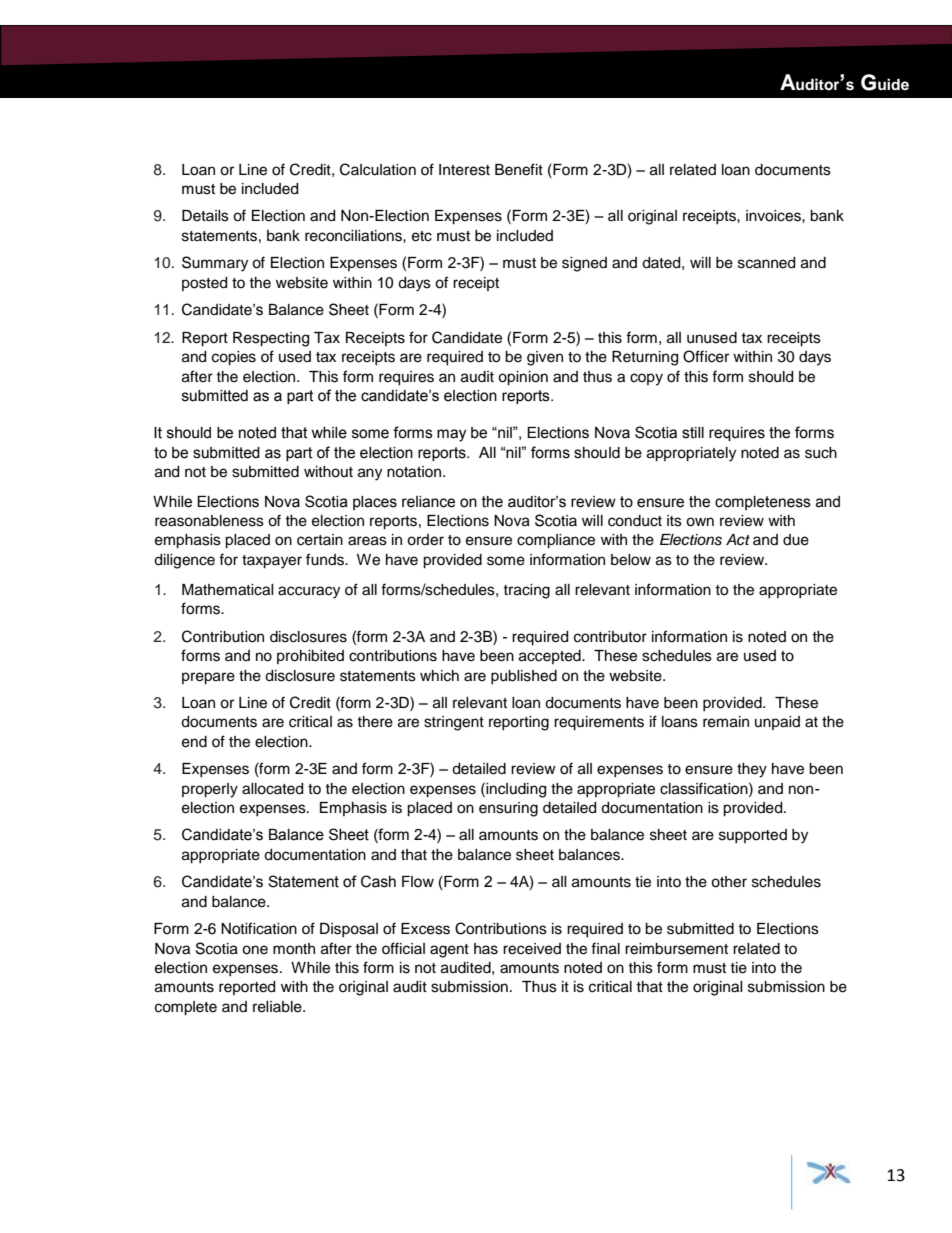 The height and width of the document is (1233, 952). Describe the element at coordinates (532, 949) in the document. I see `received` at that location.
